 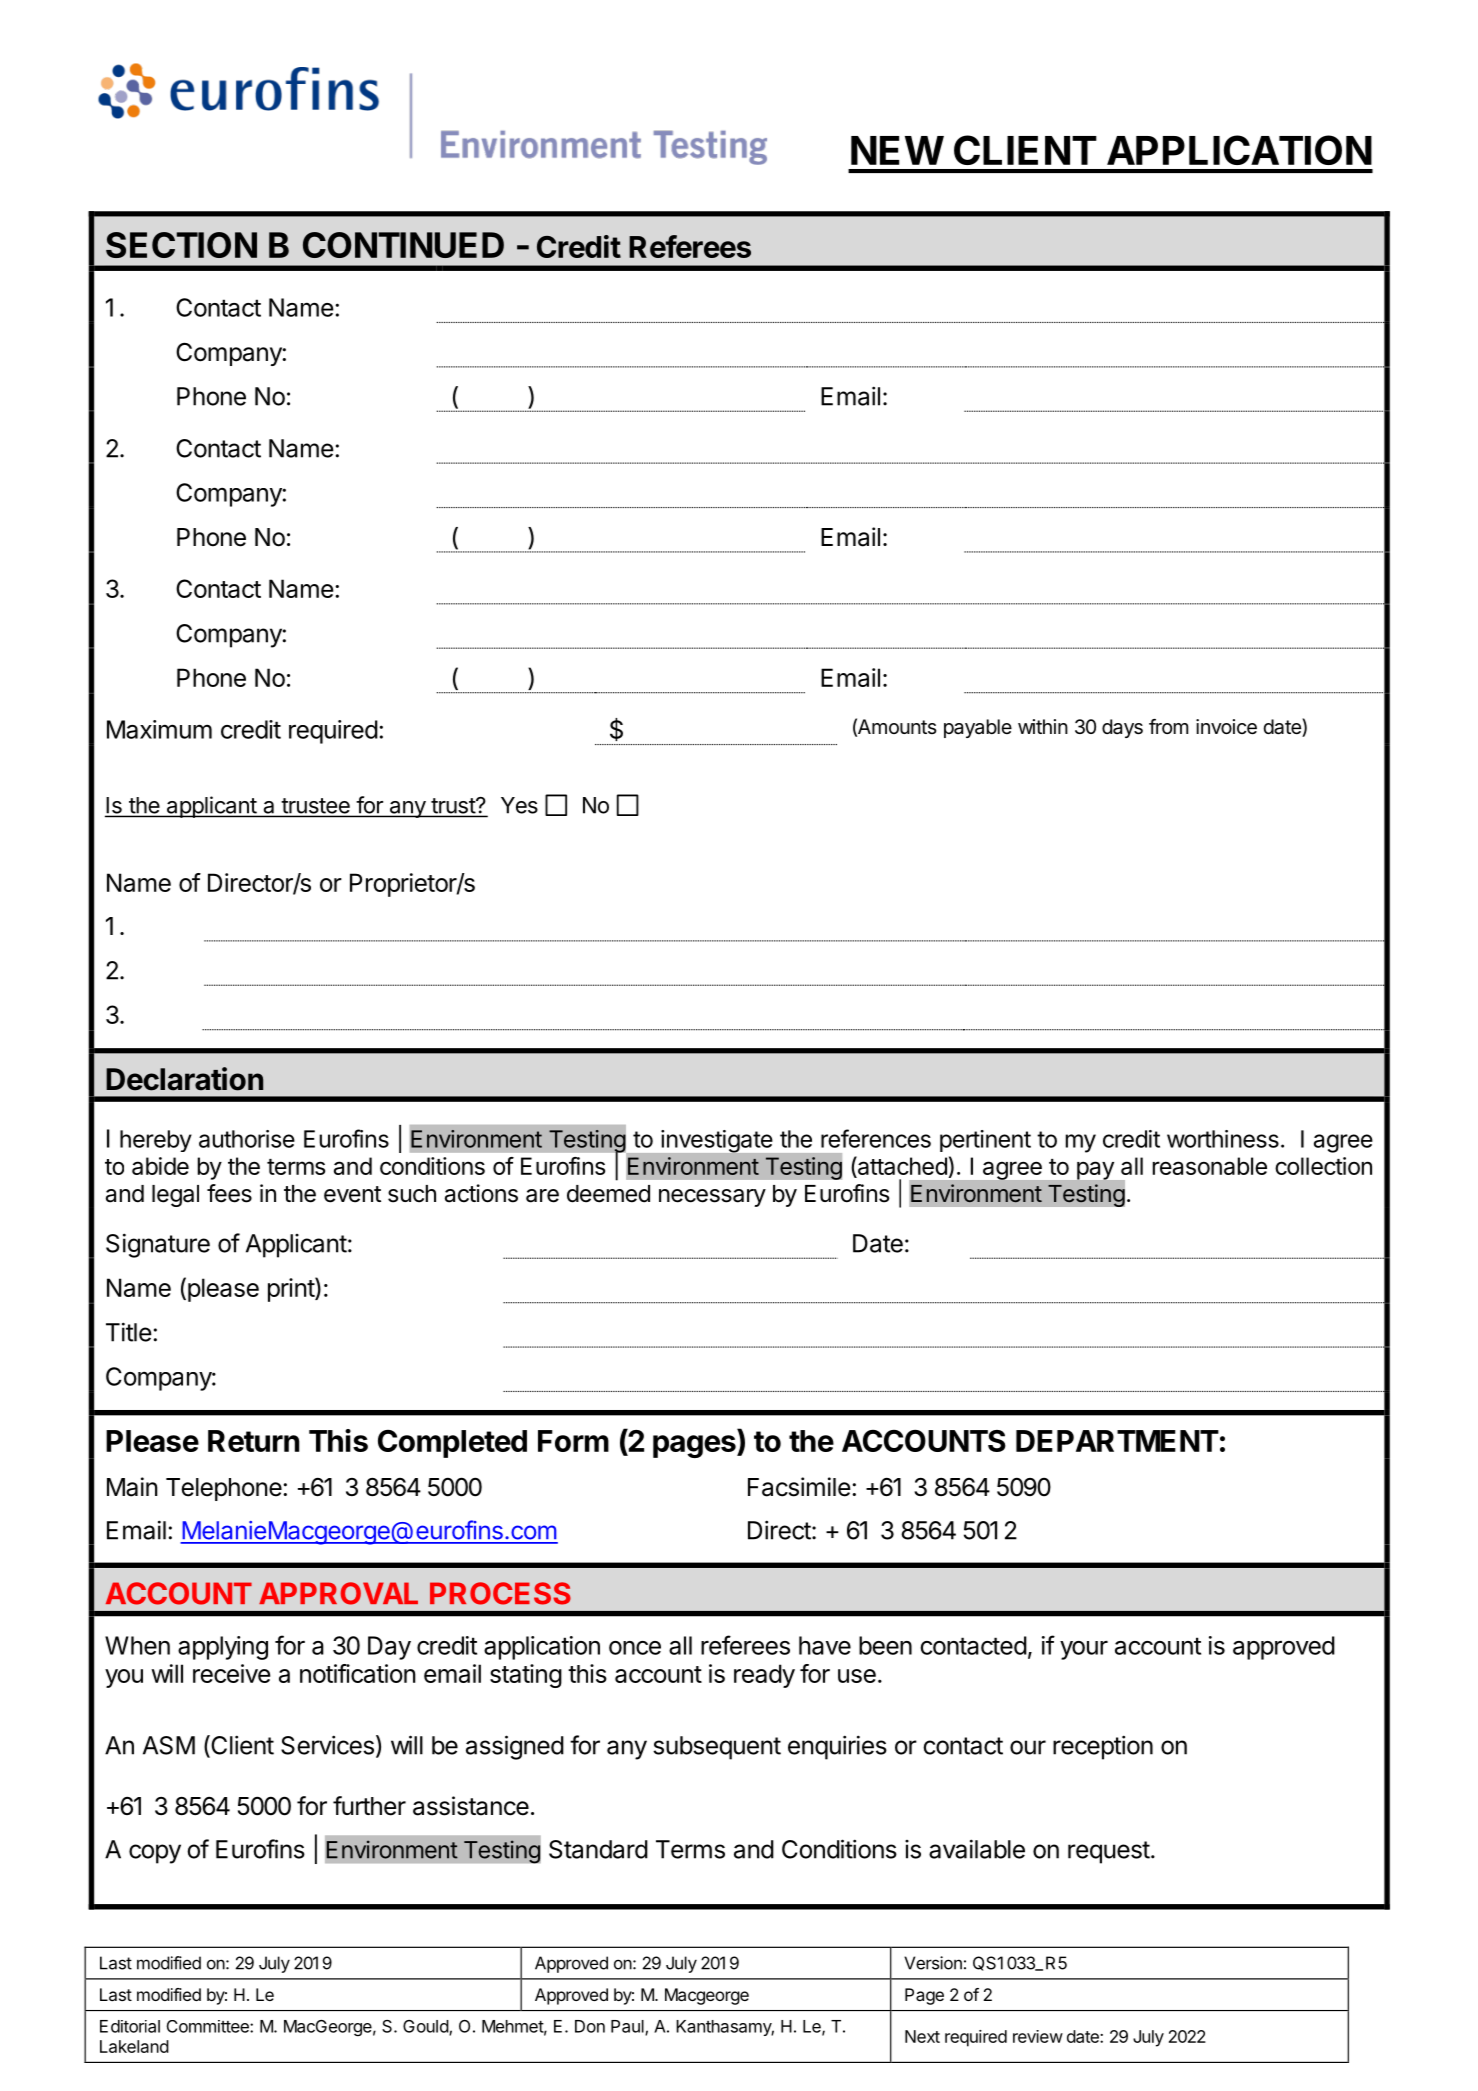 I want to click on Facsimile, so click(x=799, y=1487).
